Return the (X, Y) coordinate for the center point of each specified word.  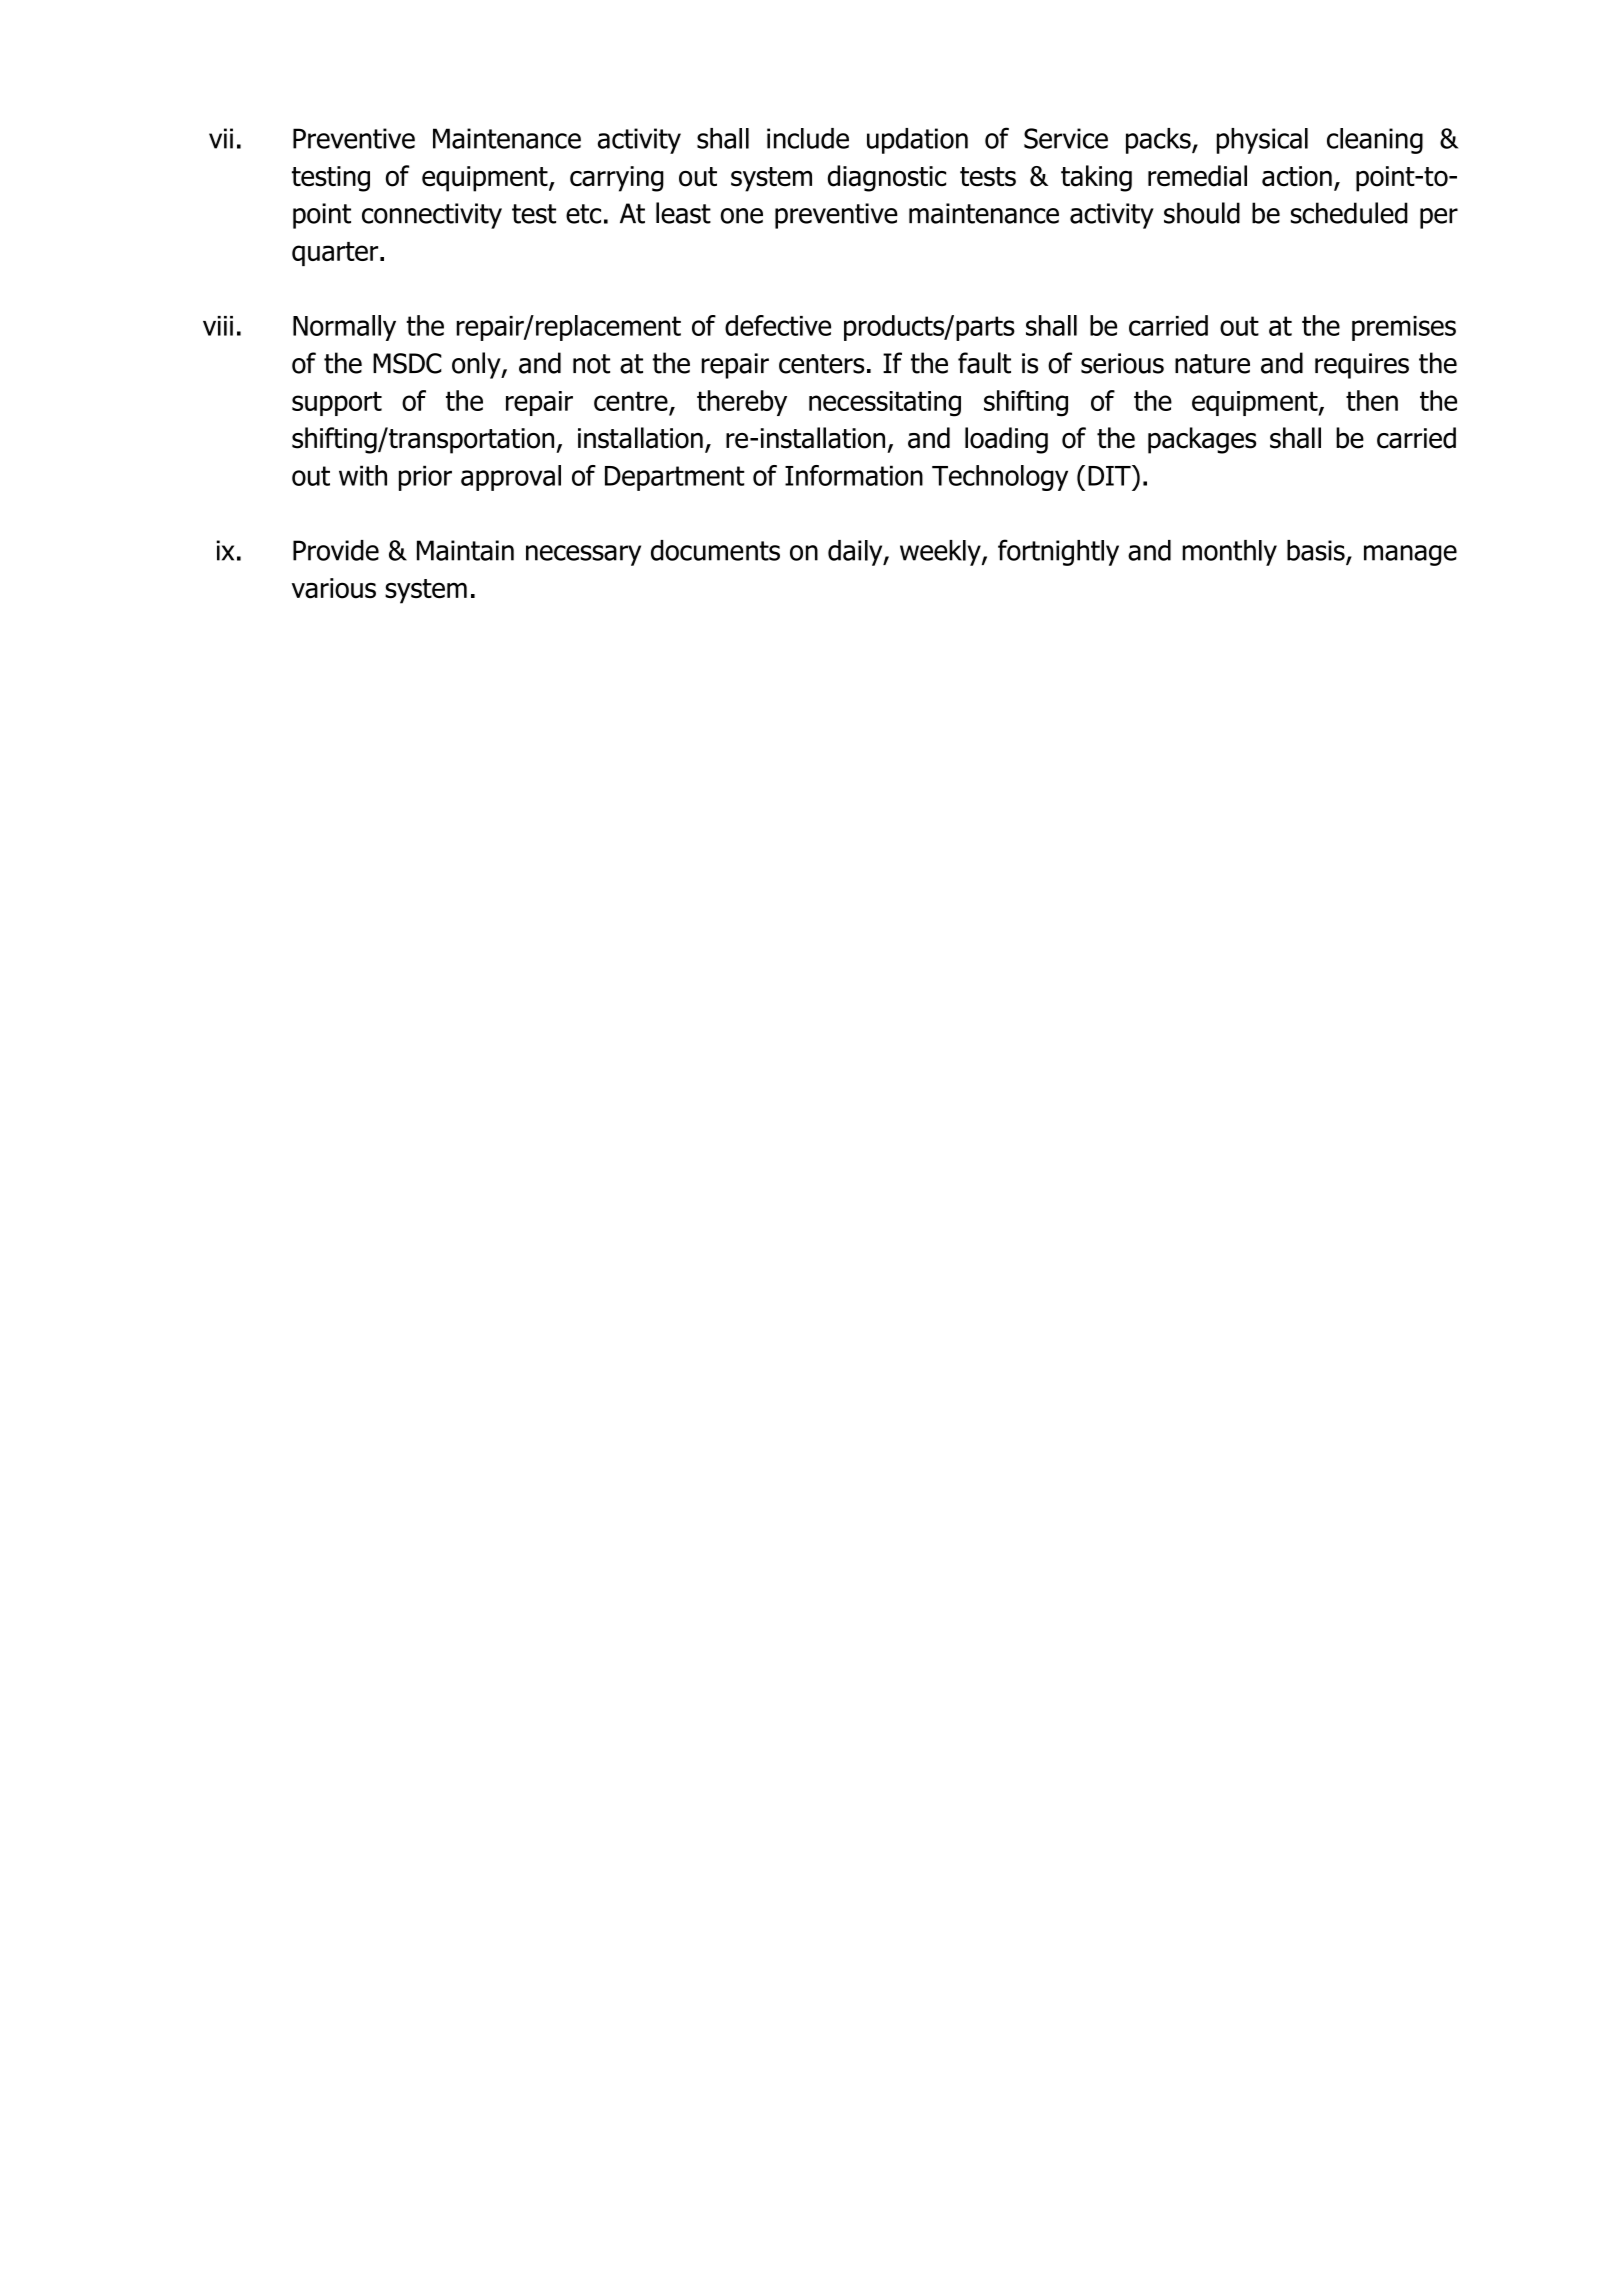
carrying (617, 179)
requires (1362, 366)
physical (1262, 141)
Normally (344, 328)
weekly (941, 553)
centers (822, 364)
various (334, 588)
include (808, 138)
